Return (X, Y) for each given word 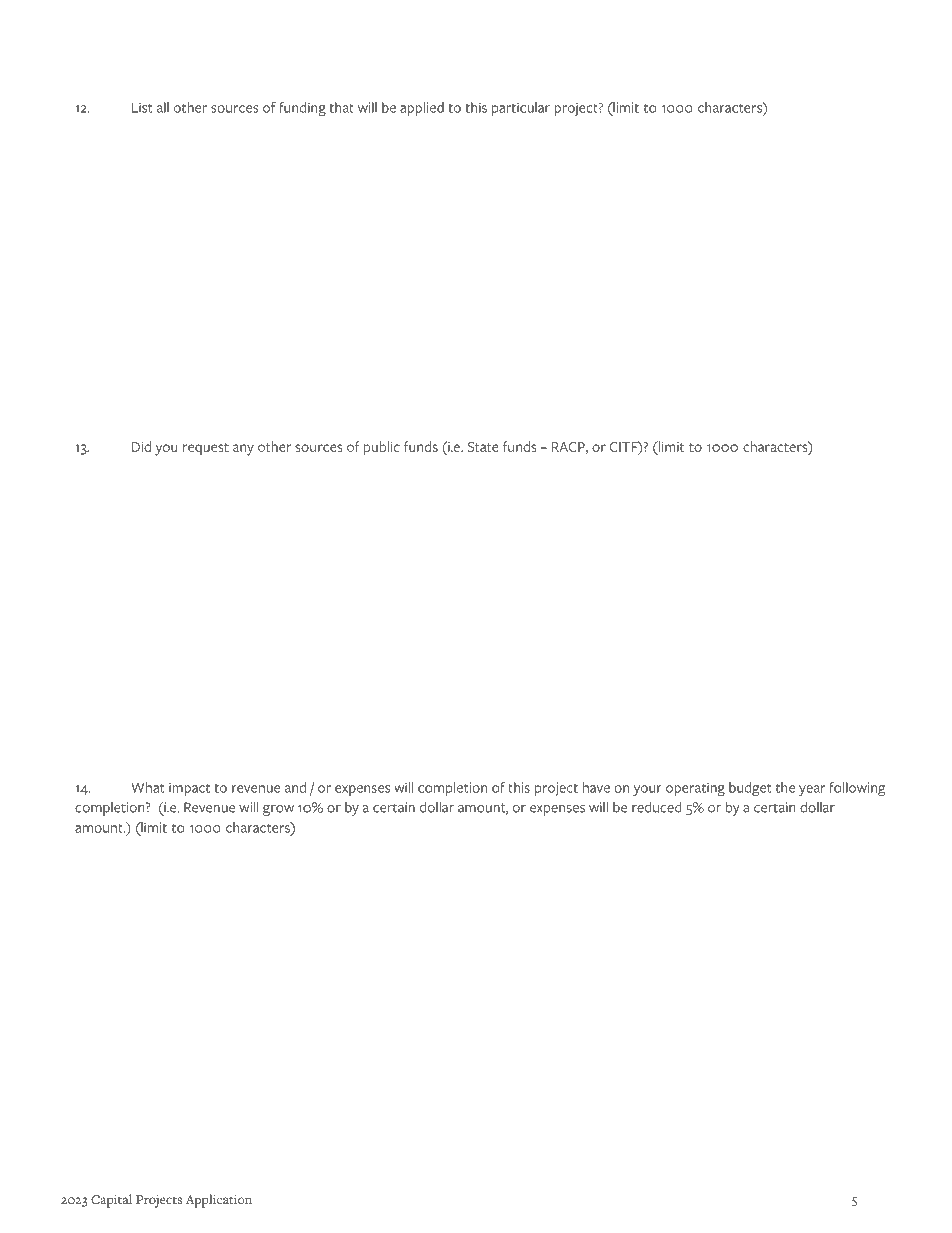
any (243, 450)
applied (422, 109)
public (382, 448)
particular (521, 109)
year (812, 790)
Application (219, 1201)
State (483, 447)
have (596, 787)
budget (750, 789)
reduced (657, 807)
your (647, 790)
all (163, 107)
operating (695, 789)
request (206, 449)
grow (278, 810)
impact (189, 789)
